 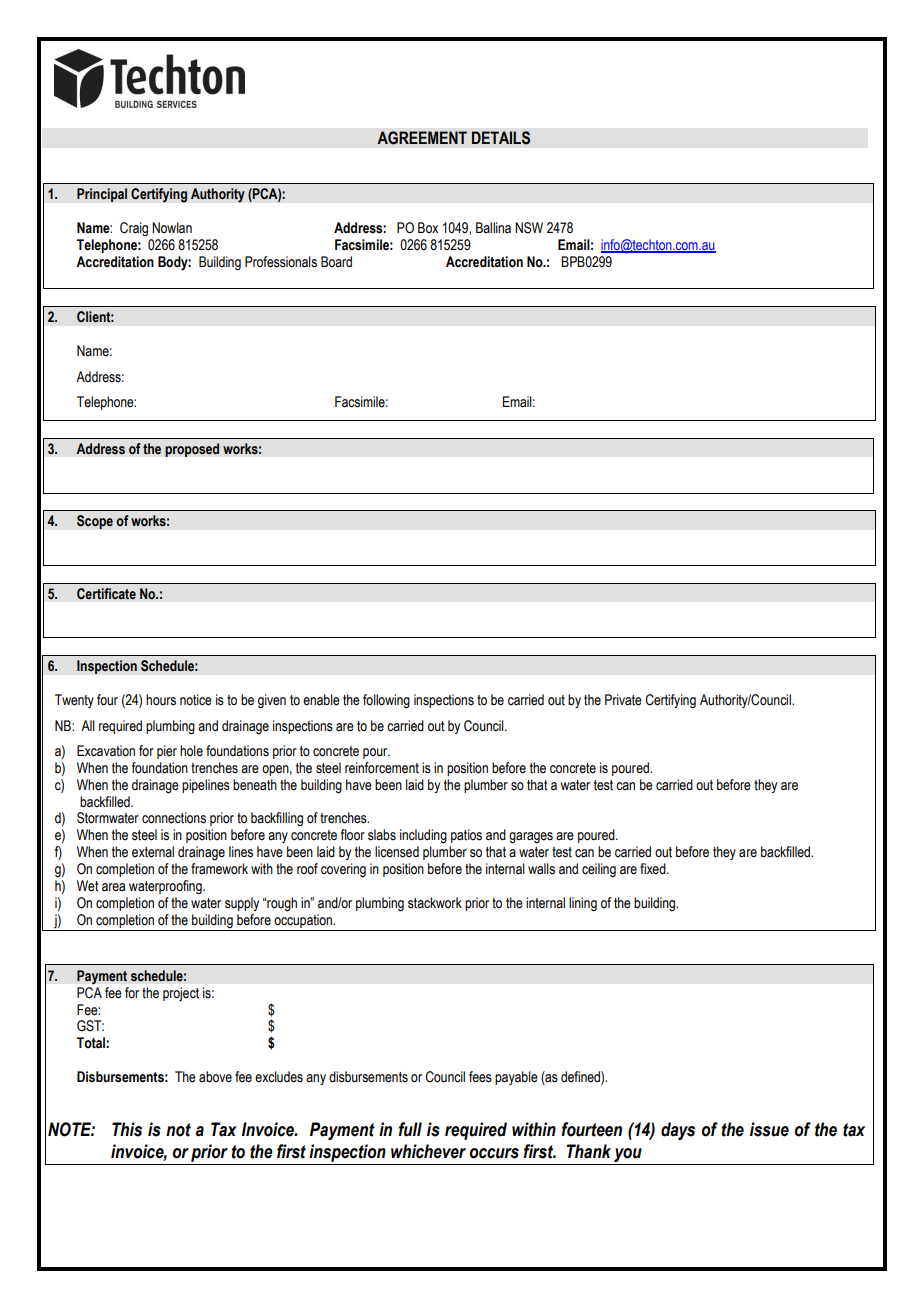 What do you see at coordinates (102, 195) in the screenshot?
I see `Principal` at bounding box center [102, 195].
